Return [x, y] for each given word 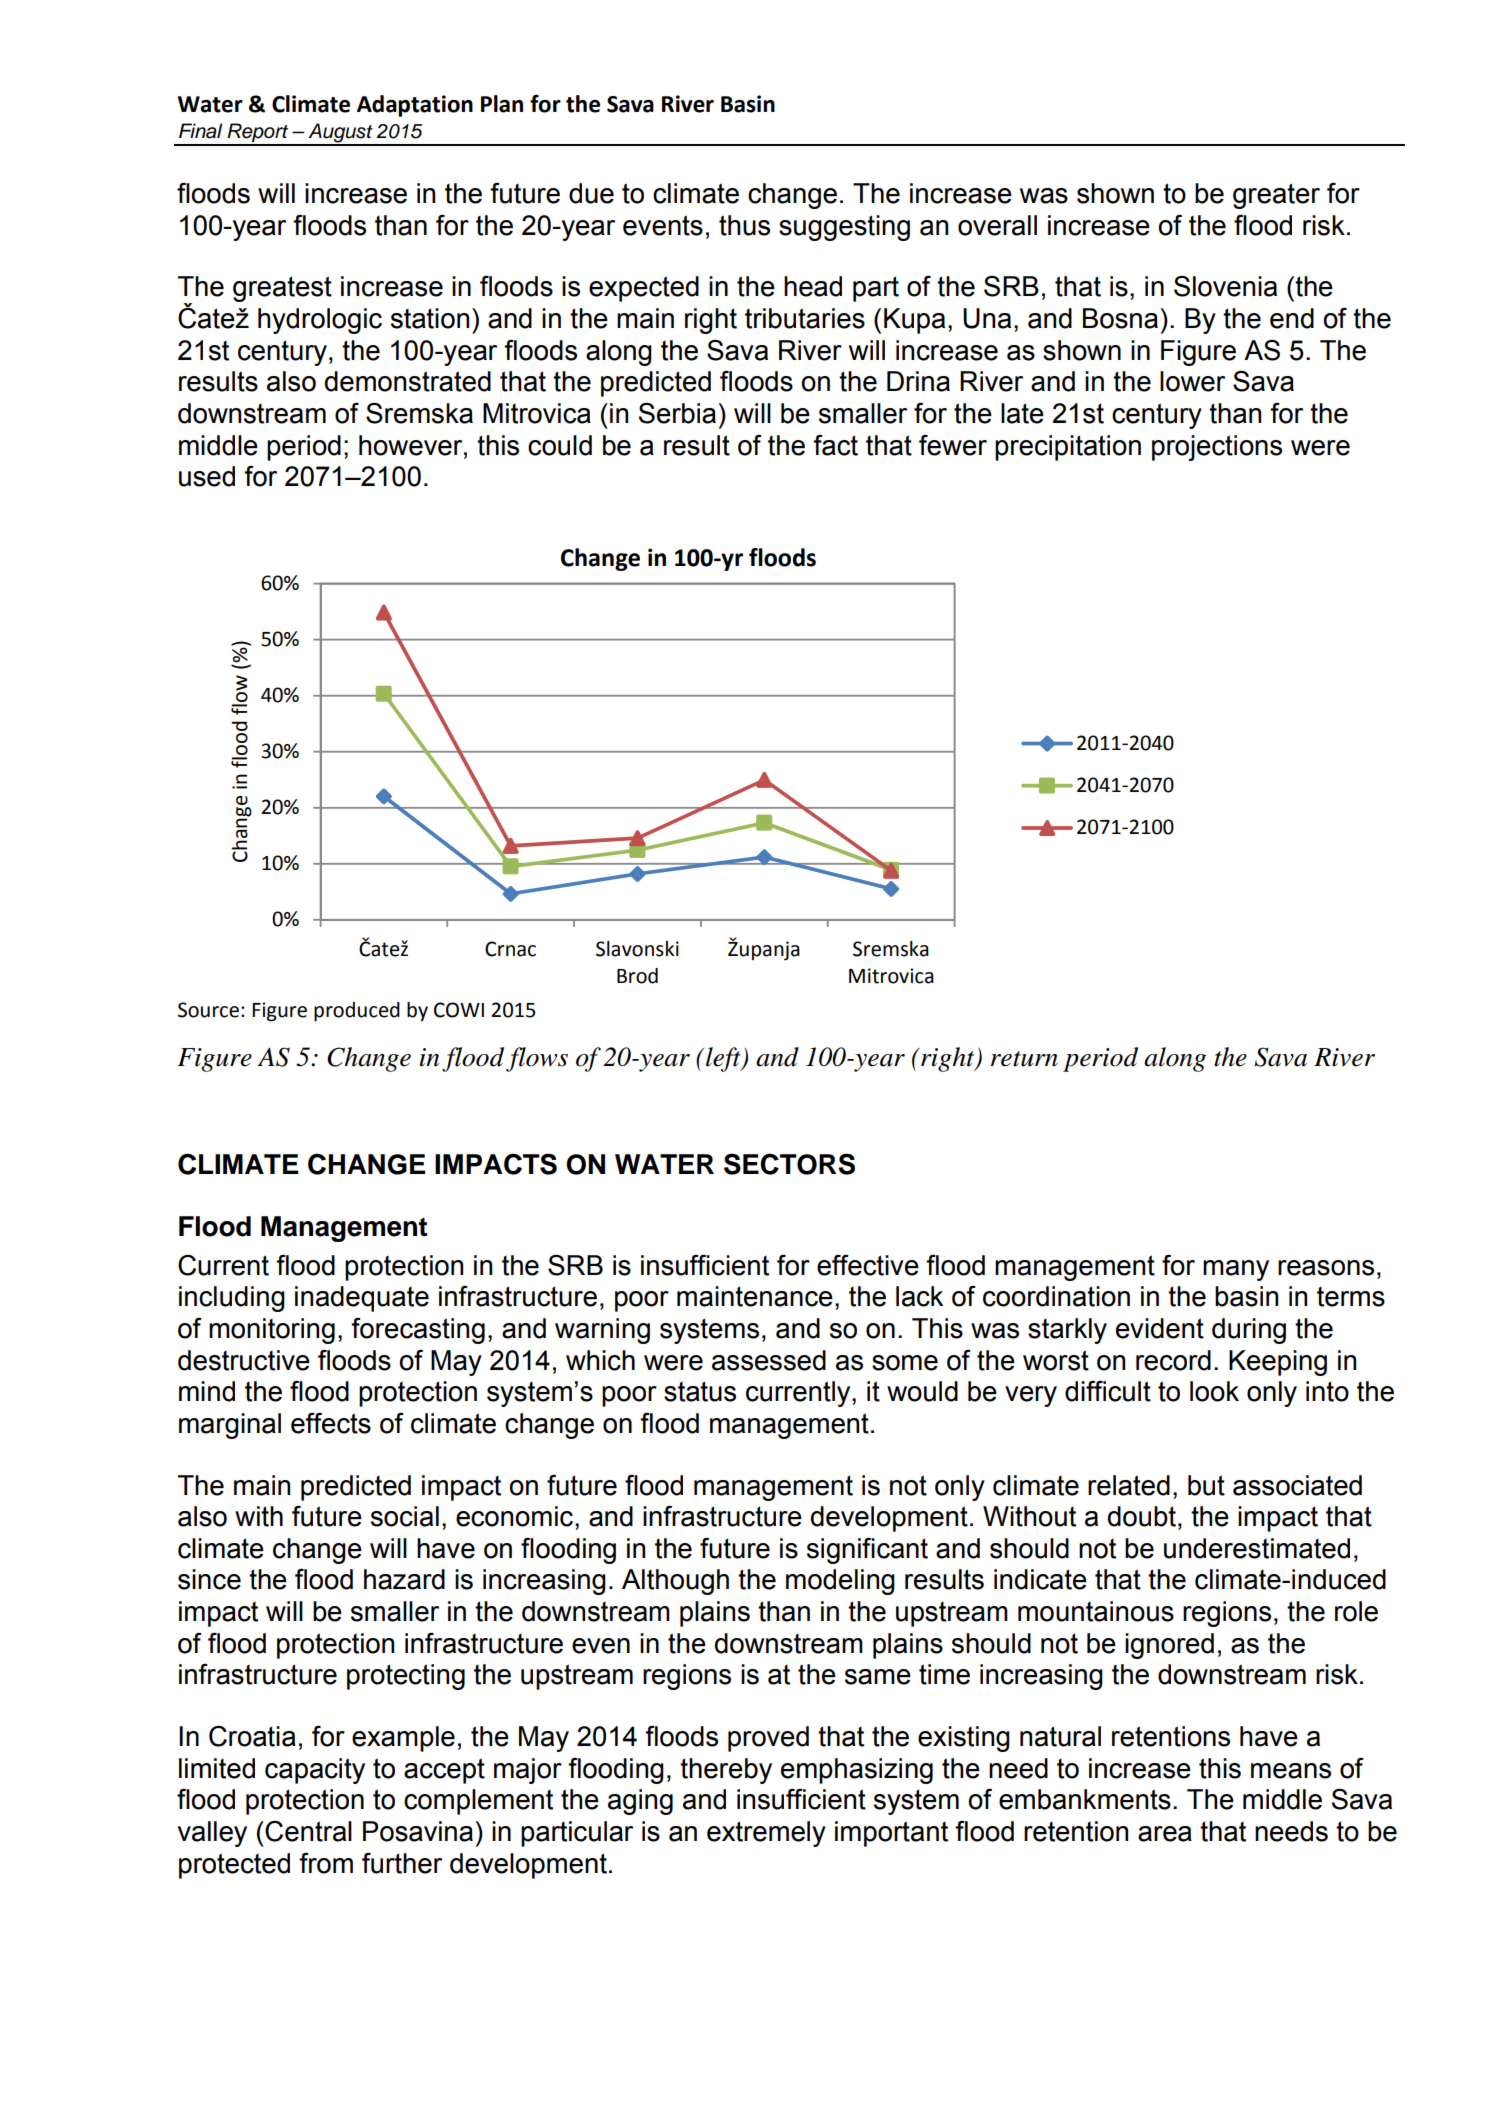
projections [1217, 448]
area [1165, 1834]
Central [307, 1831]
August [340, 134]
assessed [769, 1360]
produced [357, 1012]
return [1024, 1059]
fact [835, 445]
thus [744, 225]
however [412, 445]
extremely [766, 1834]
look [1214, 1391]
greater [1276, 196]
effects [331, 1423]
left [724, 1059]
